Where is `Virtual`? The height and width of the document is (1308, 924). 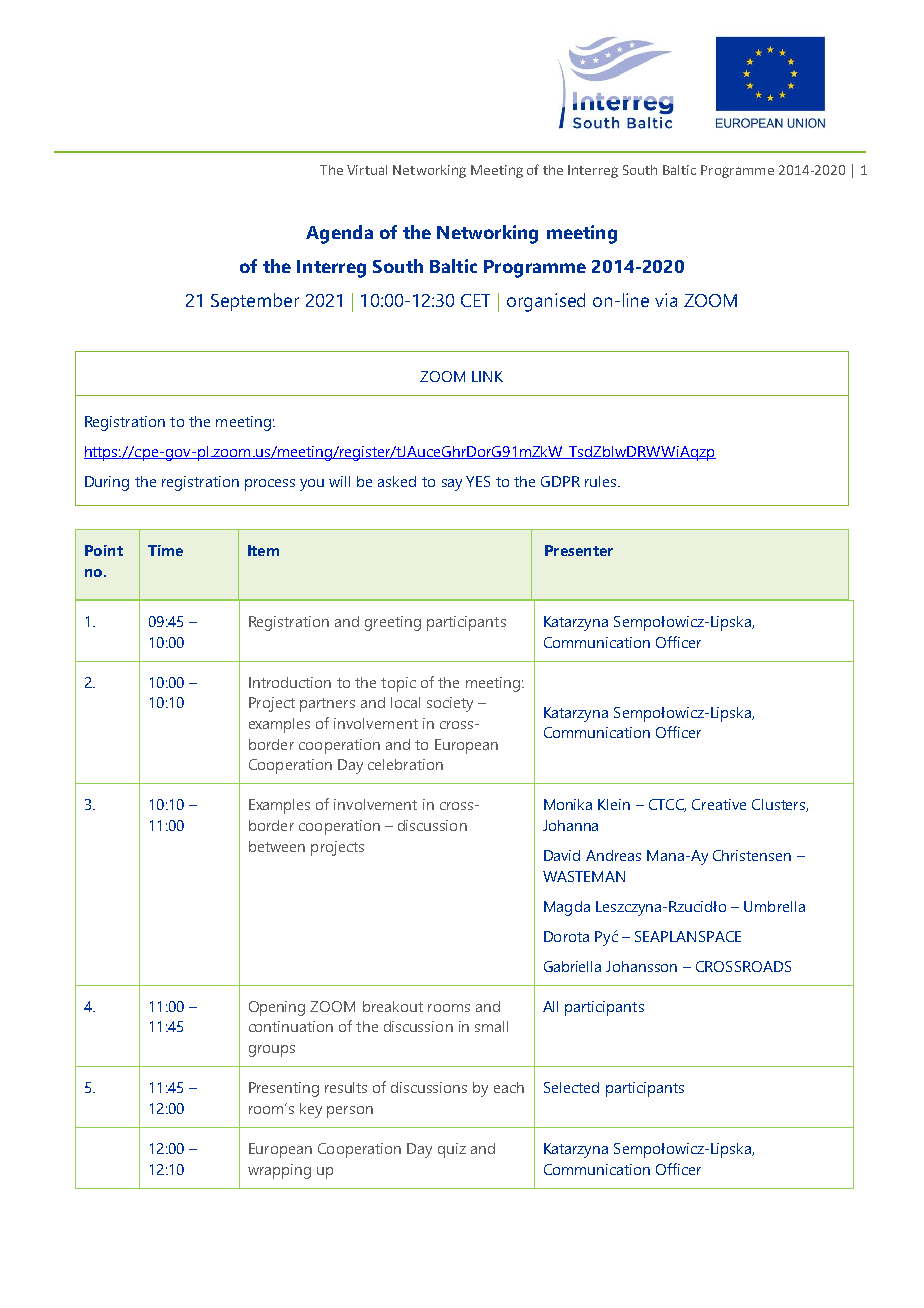 Virtual is located at coordinates (367, 170).
